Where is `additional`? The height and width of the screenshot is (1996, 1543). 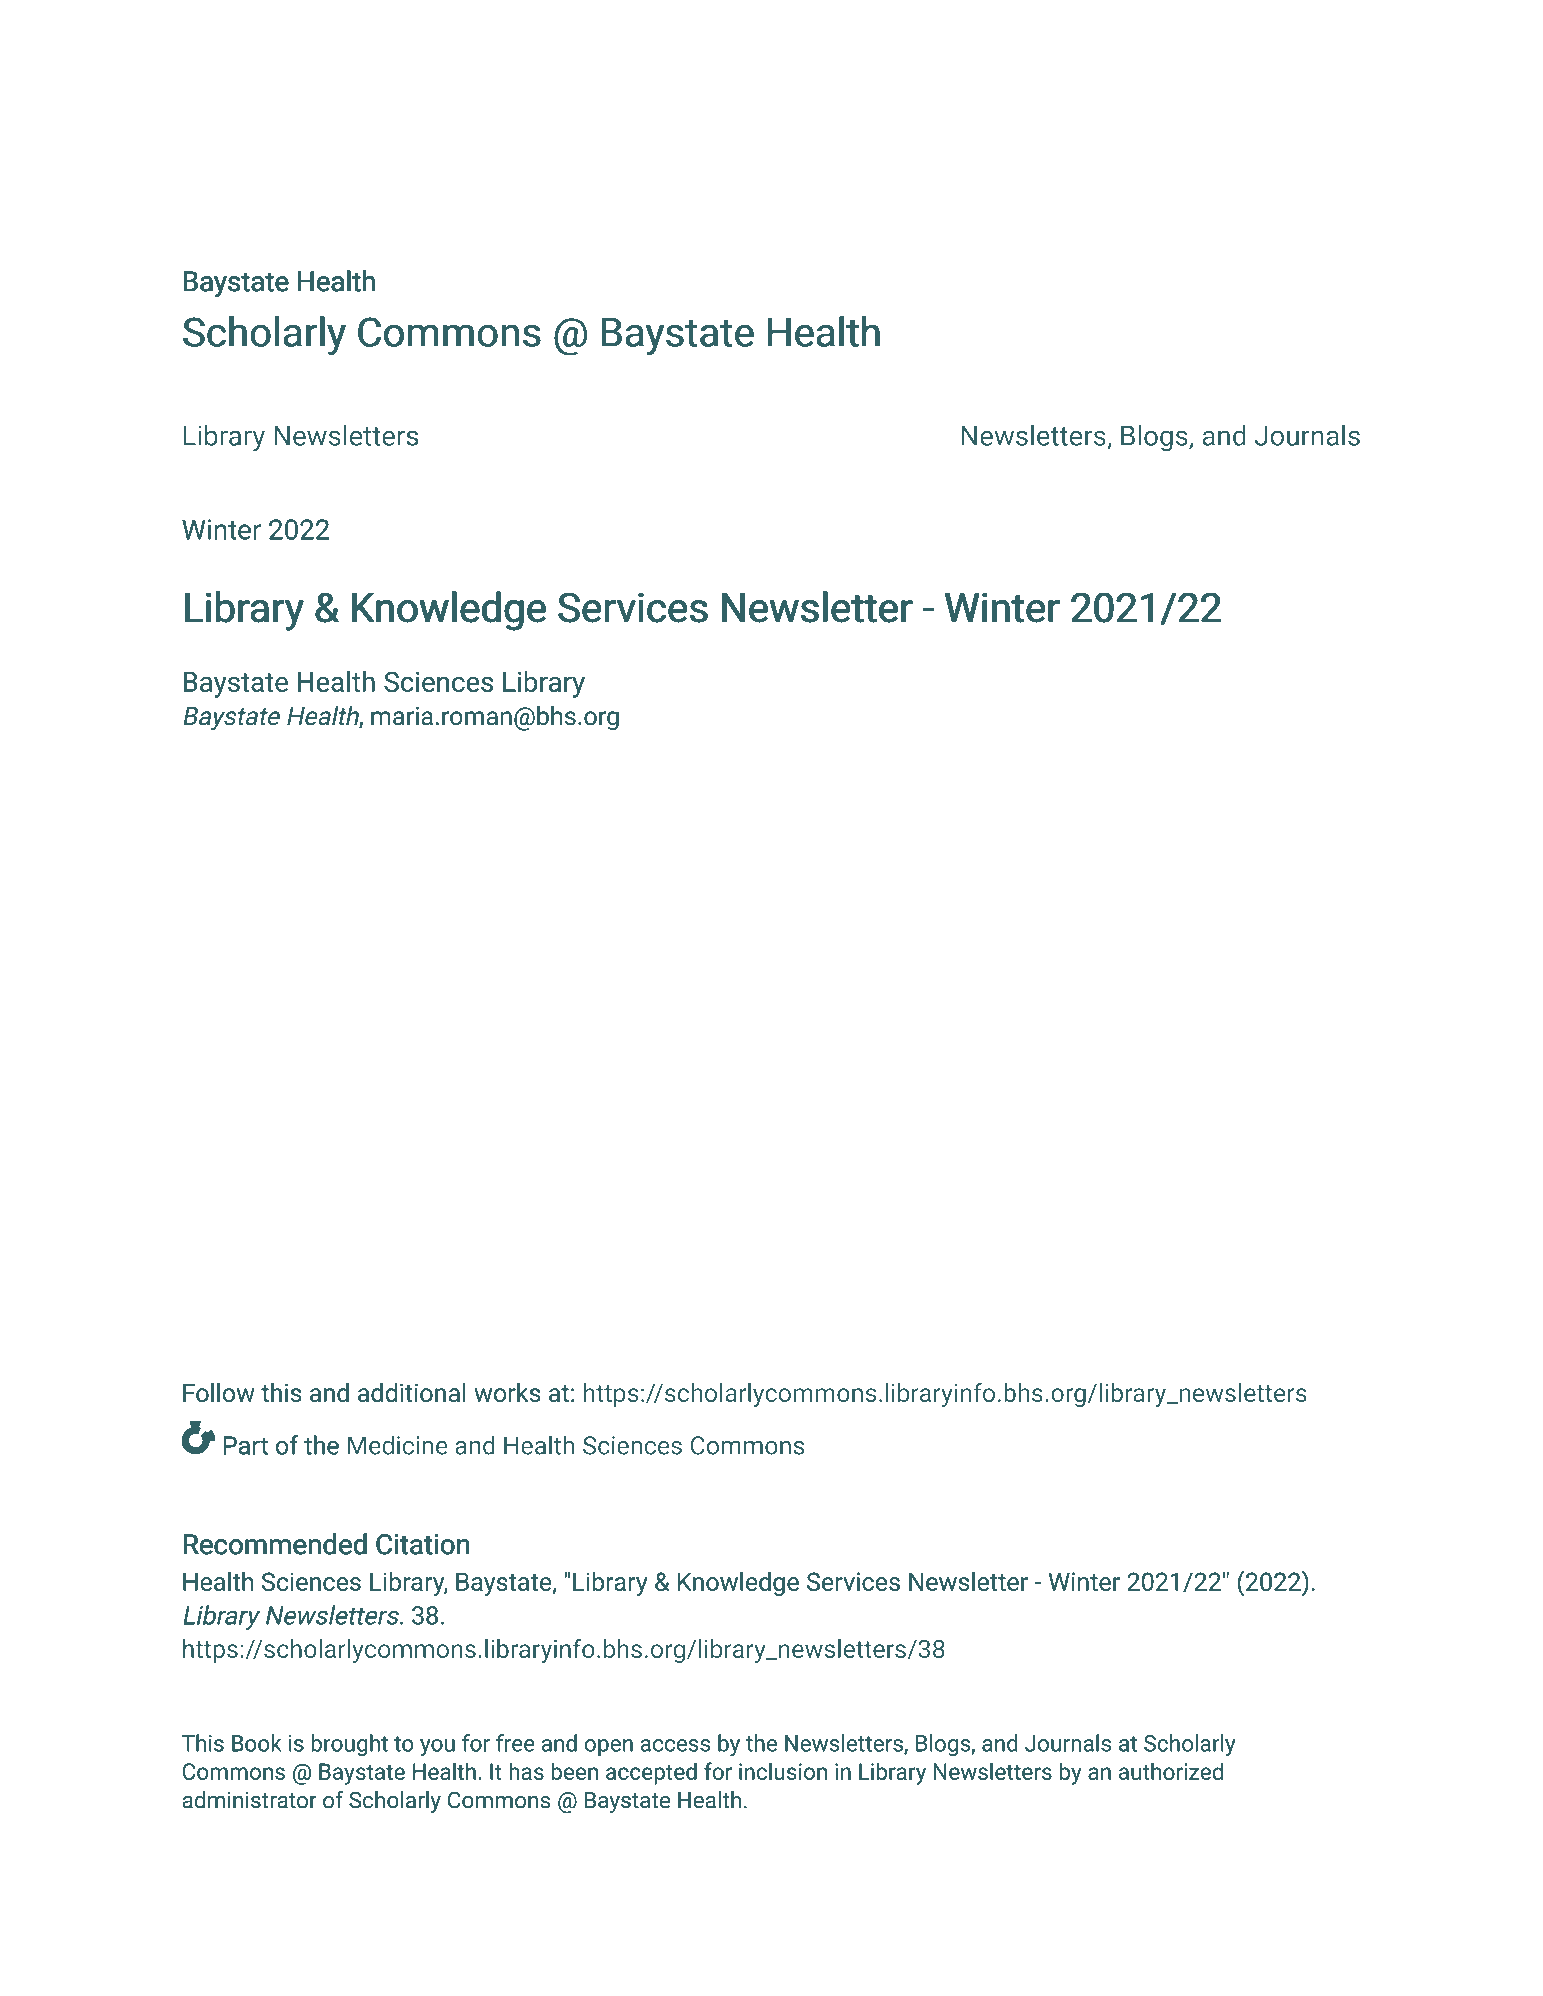 additional is located at coordinates (412, 1392).
